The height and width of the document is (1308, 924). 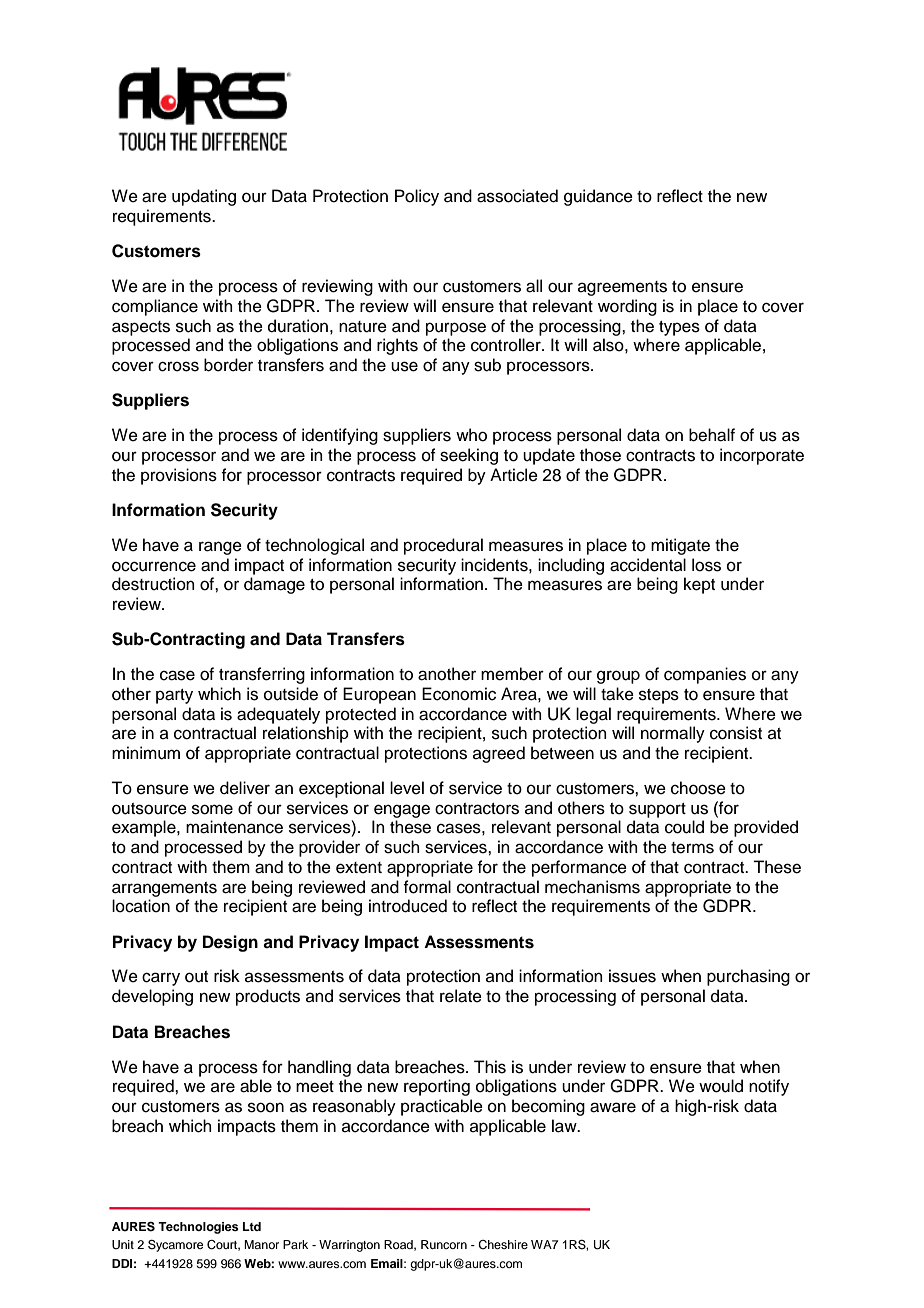 What do you see at coordinates (673, 734) in the document?
I see `normally` at bounding box center [673, 734].
